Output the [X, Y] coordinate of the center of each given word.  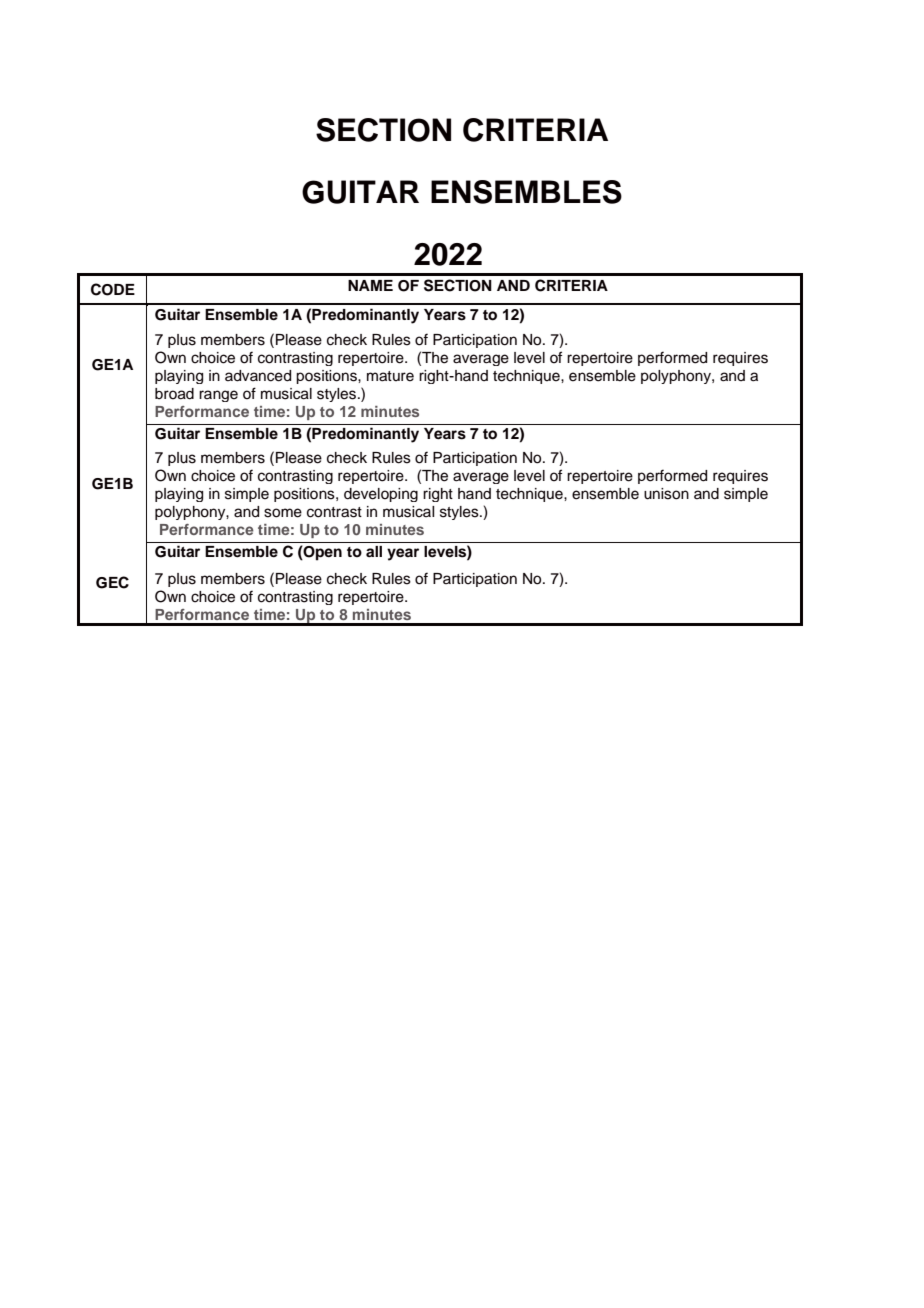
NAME [370, 285]
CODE [113, 289]
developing [381, 495]
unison [666, 494]
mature [390, 376]
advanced [258, 376]
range [218, 396]
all [374, 551]
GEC [112, 582]
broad [174, 394]
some [283, 513]
